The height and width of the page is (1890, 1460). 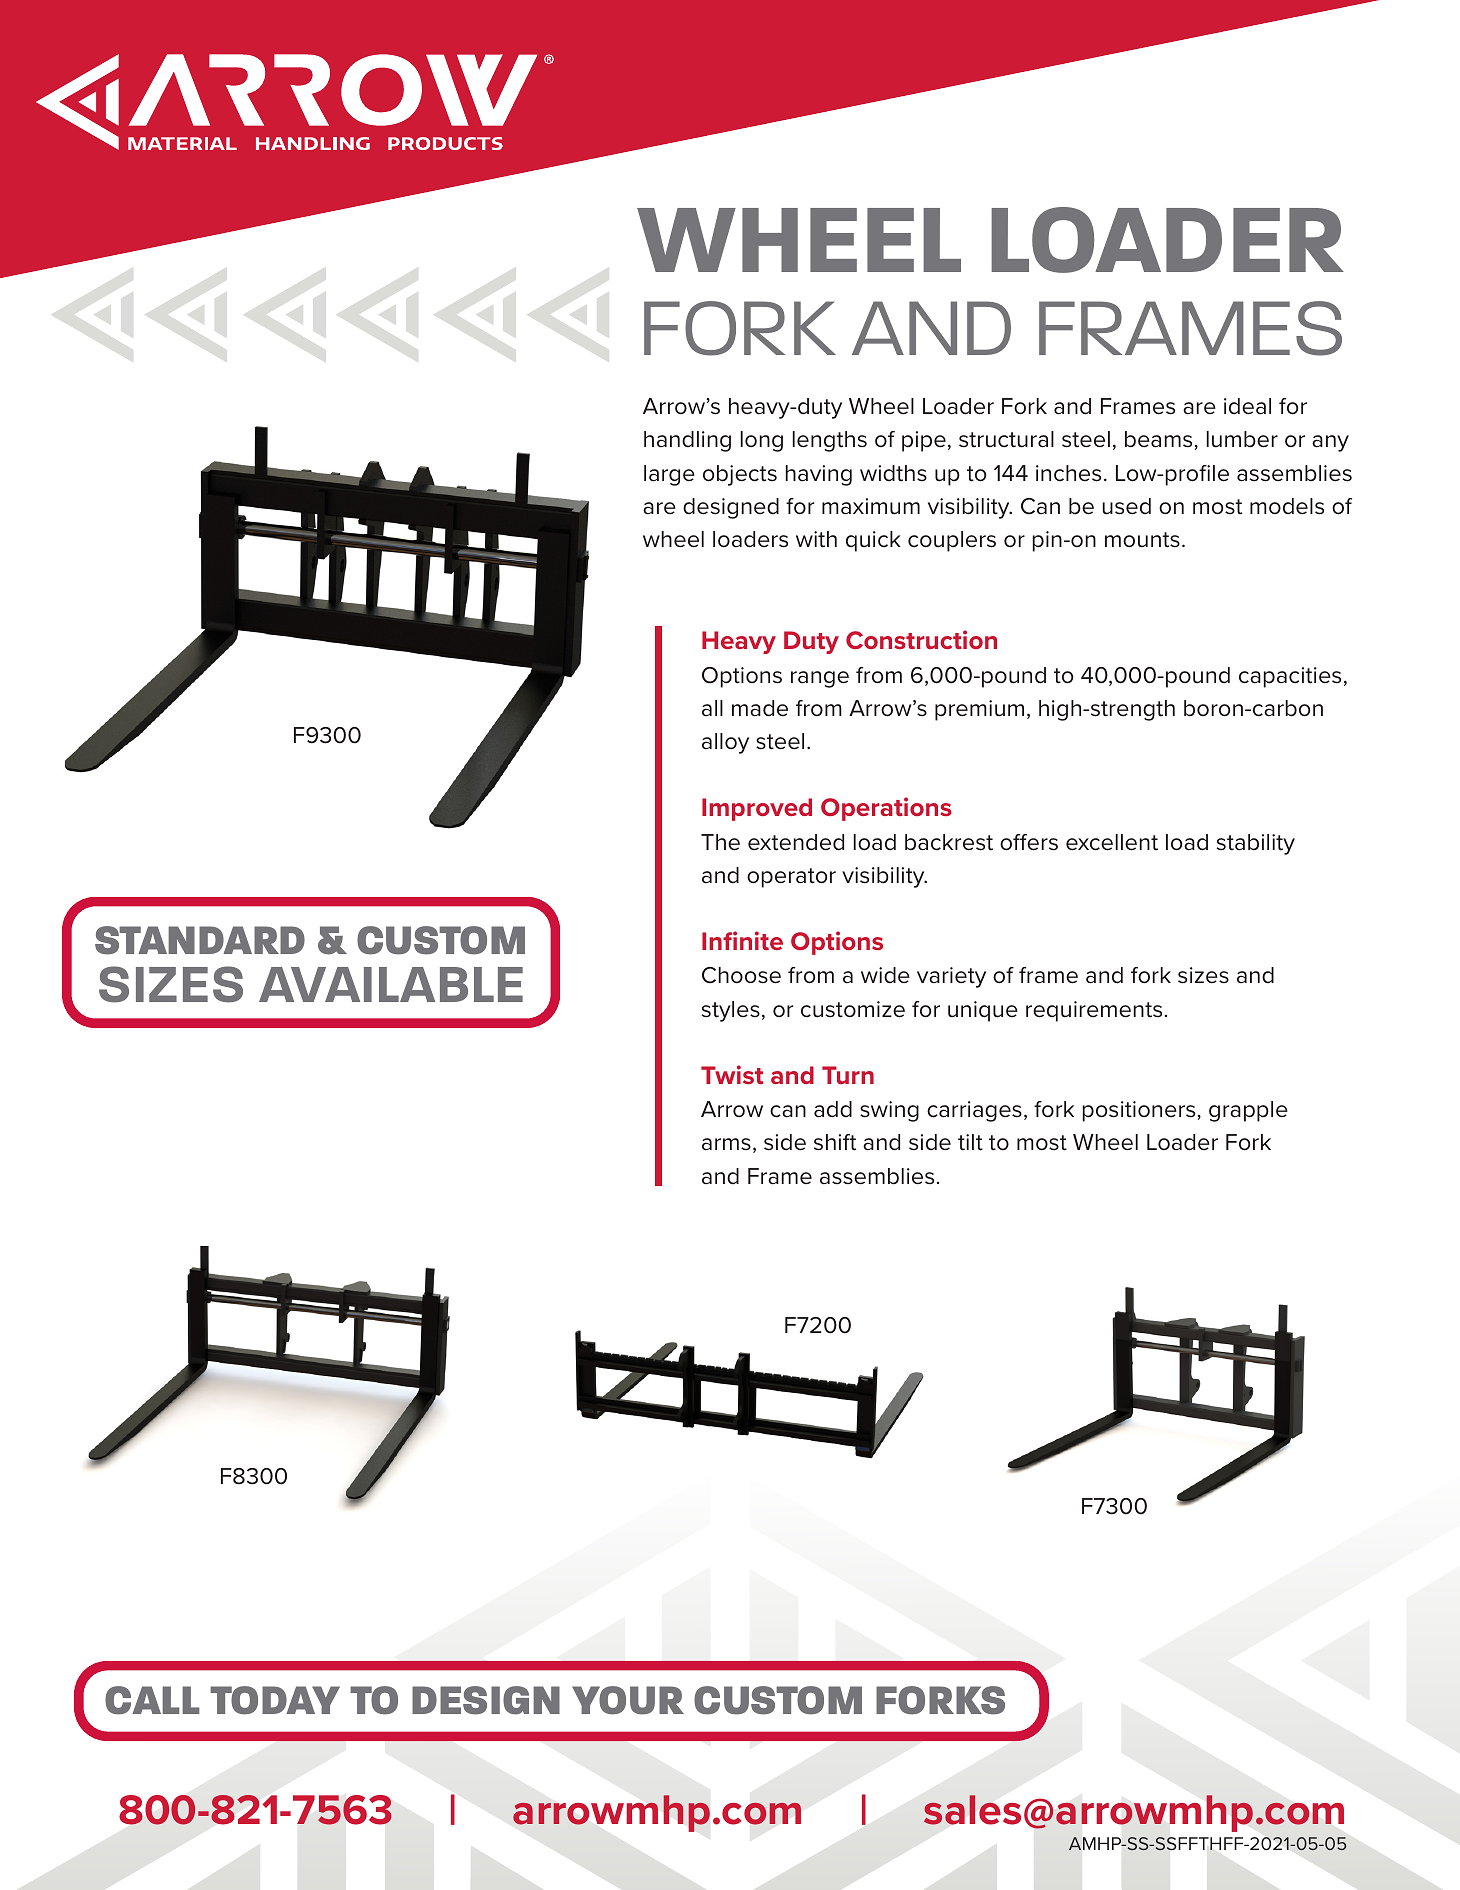 I want to click on beams, so click(x=1158, y=439).
